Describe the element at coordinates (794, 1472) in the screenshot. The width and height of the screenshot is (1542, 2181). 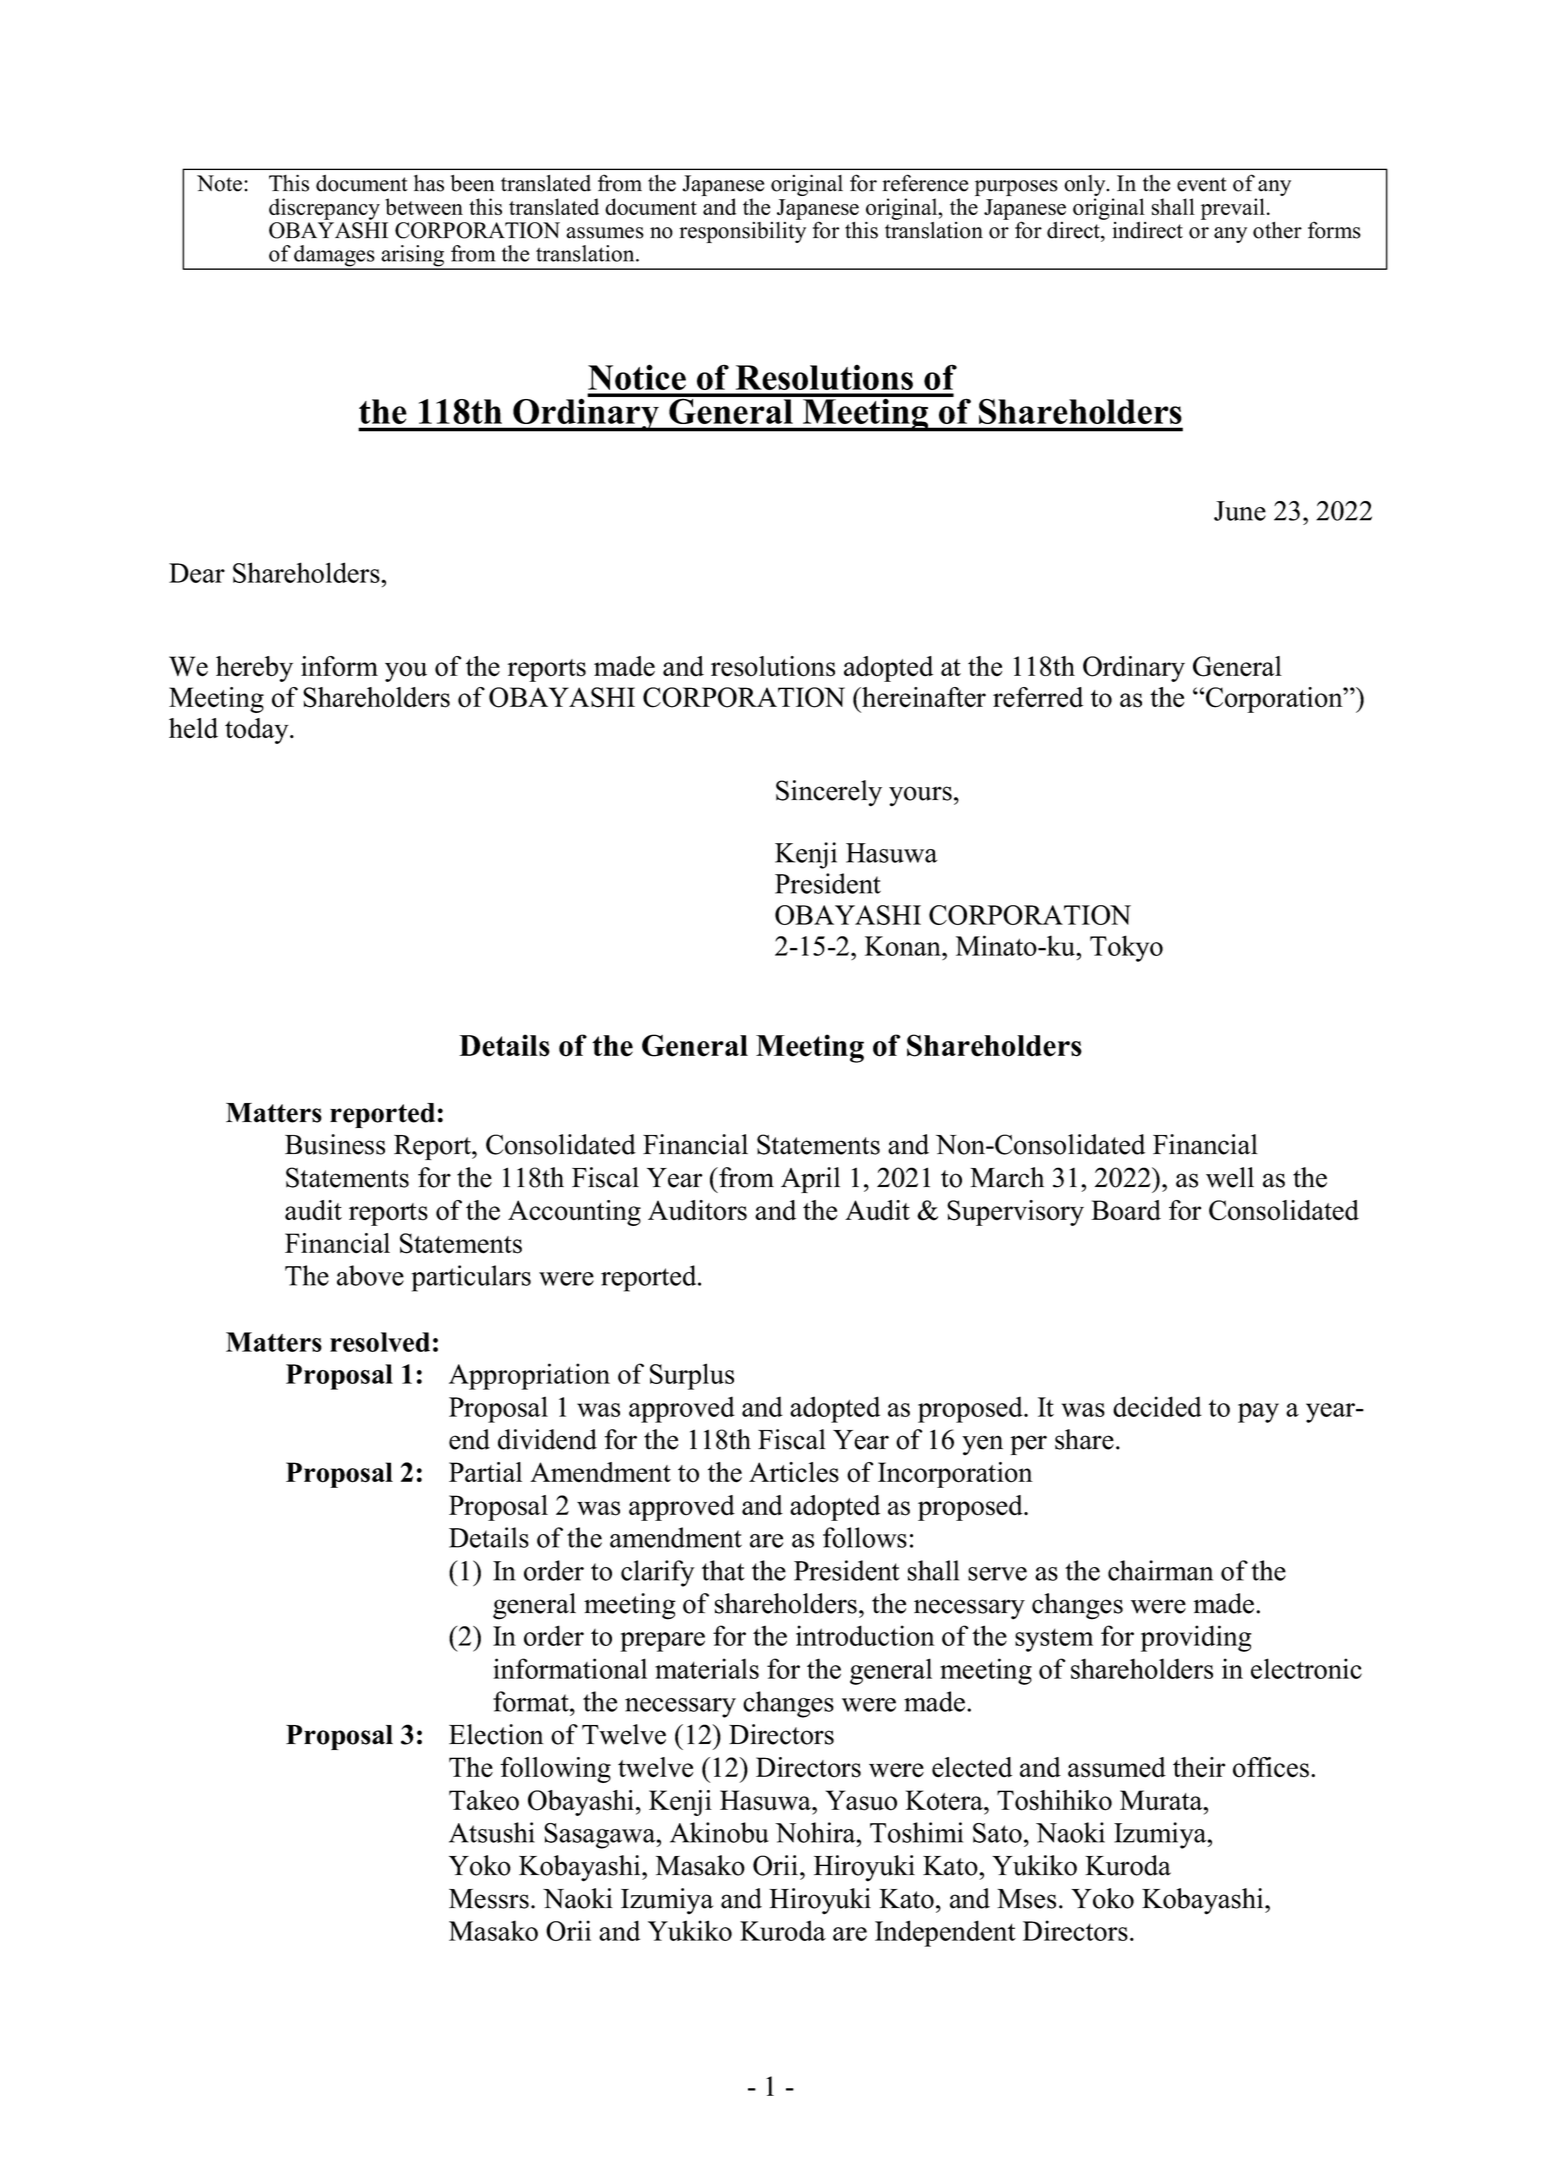
I see `Articles` at that location.
